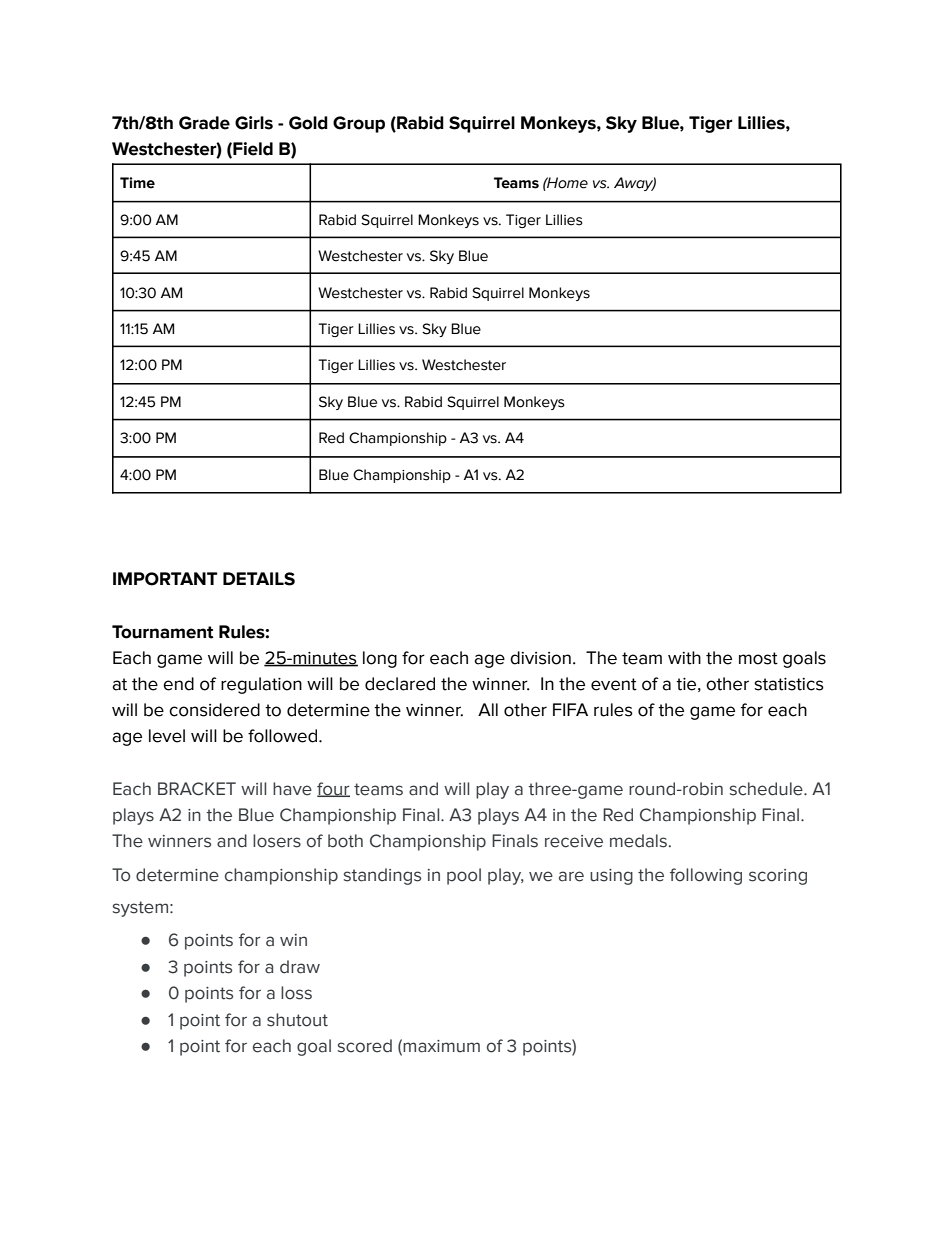 The image size is (952, 1233). Describe the element at coordinates (204, 123) in the image. I see `Grade` at that location.
